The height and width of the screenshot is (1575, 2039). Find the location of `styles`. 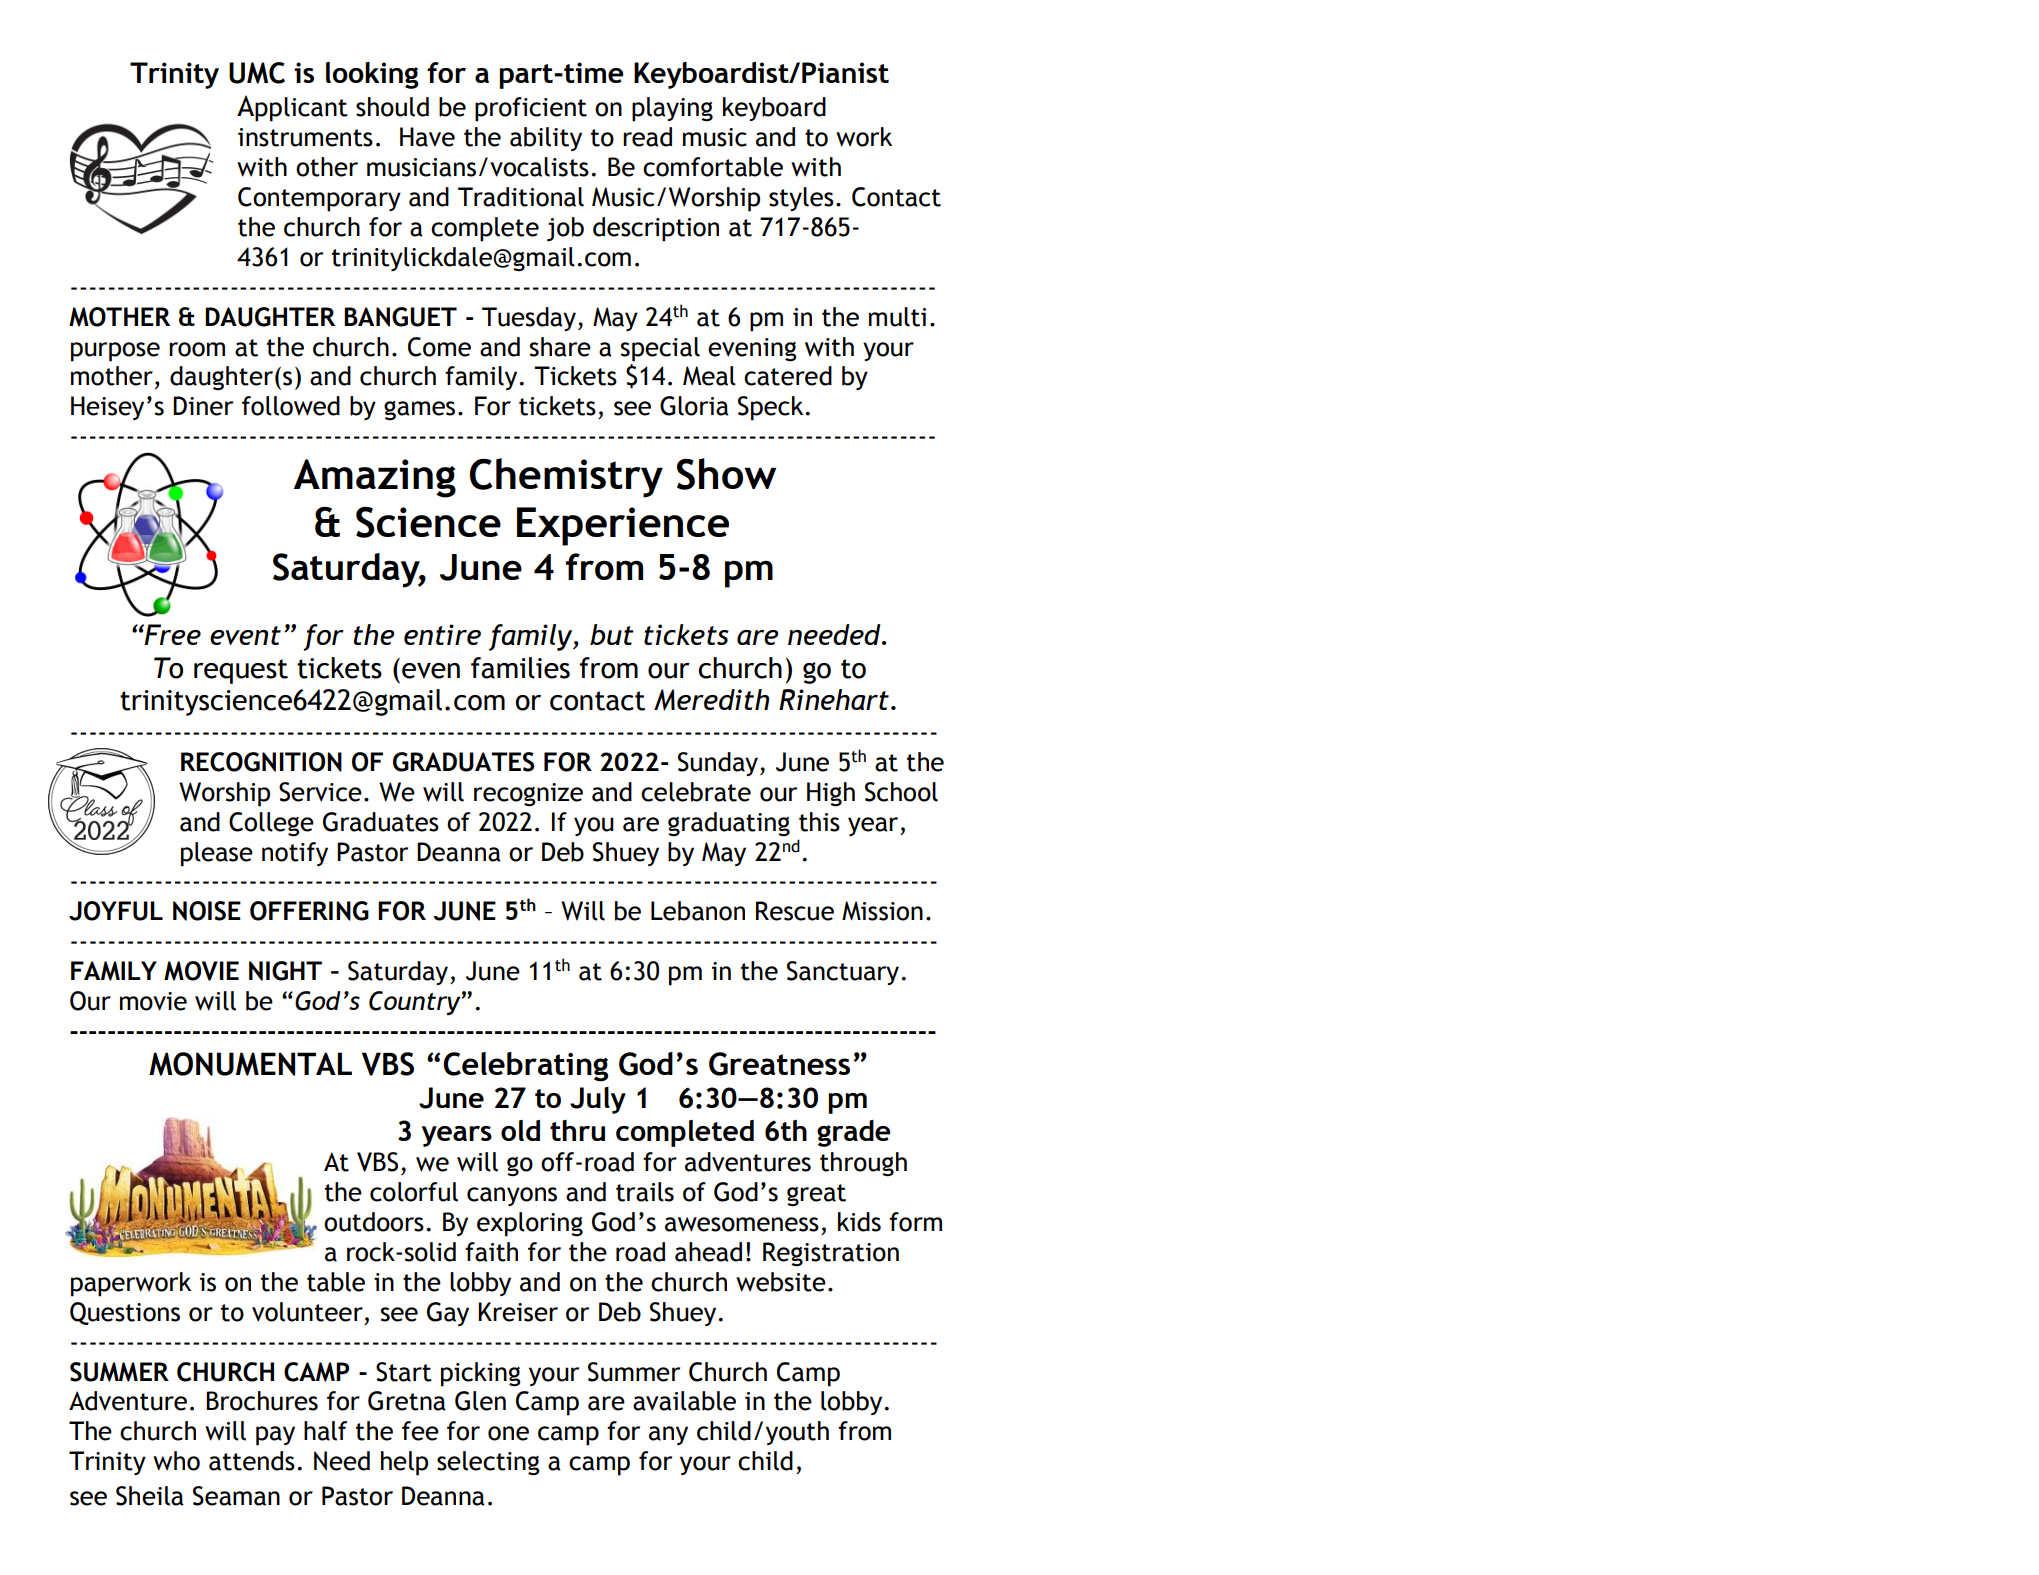

styles is located at coordinates (801, 199).
